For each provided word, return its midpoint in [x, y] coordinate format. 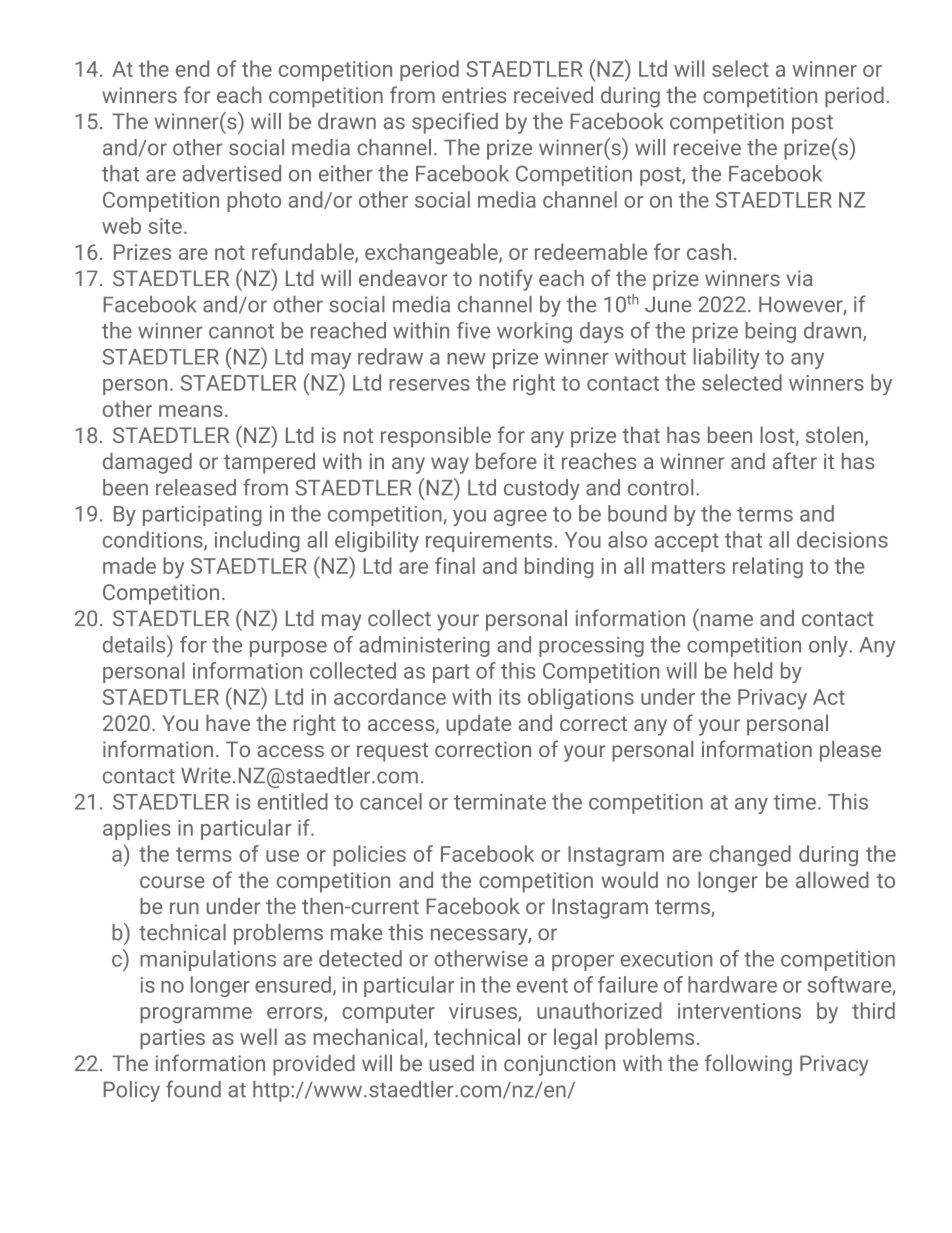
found [193, 1089]
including [257, 541]
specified [455, 123]
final [455, 565]
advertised [232, 173]
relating [768, 567]
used [451, 1063]
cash [709, 251]
